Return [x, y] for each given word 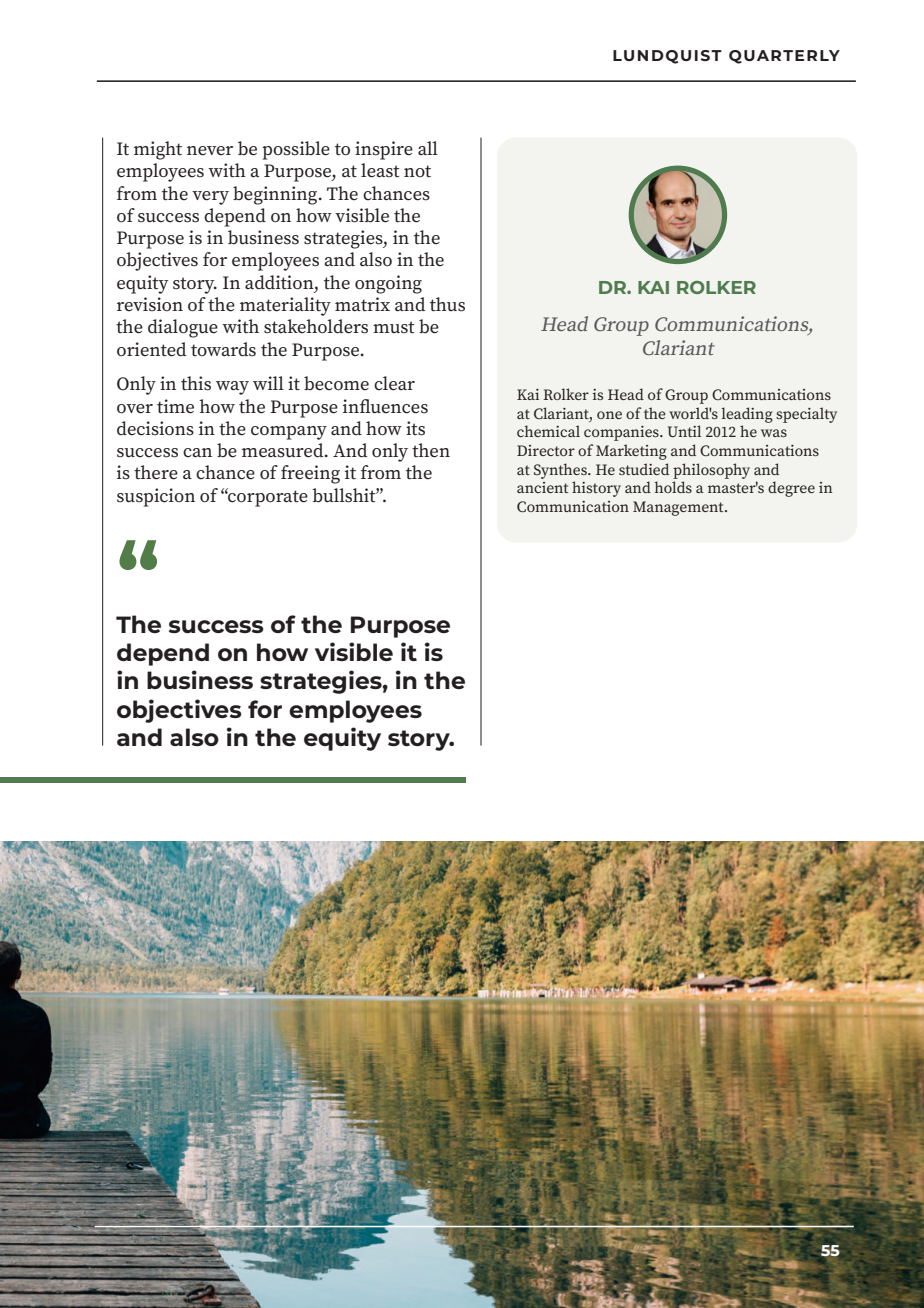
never [210, 151]
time [175, 406]
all [428, 148]
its [415, 428]
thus [447, 304]
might [158, 150]
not [417, 171]
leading [747, 415]
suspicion [156, 497]
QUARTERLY [784, 57]
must [393, 327]
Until [684, 431]
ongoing [388, 284]
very [210, 198]
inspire [384, 150]
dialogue [183, 328]
